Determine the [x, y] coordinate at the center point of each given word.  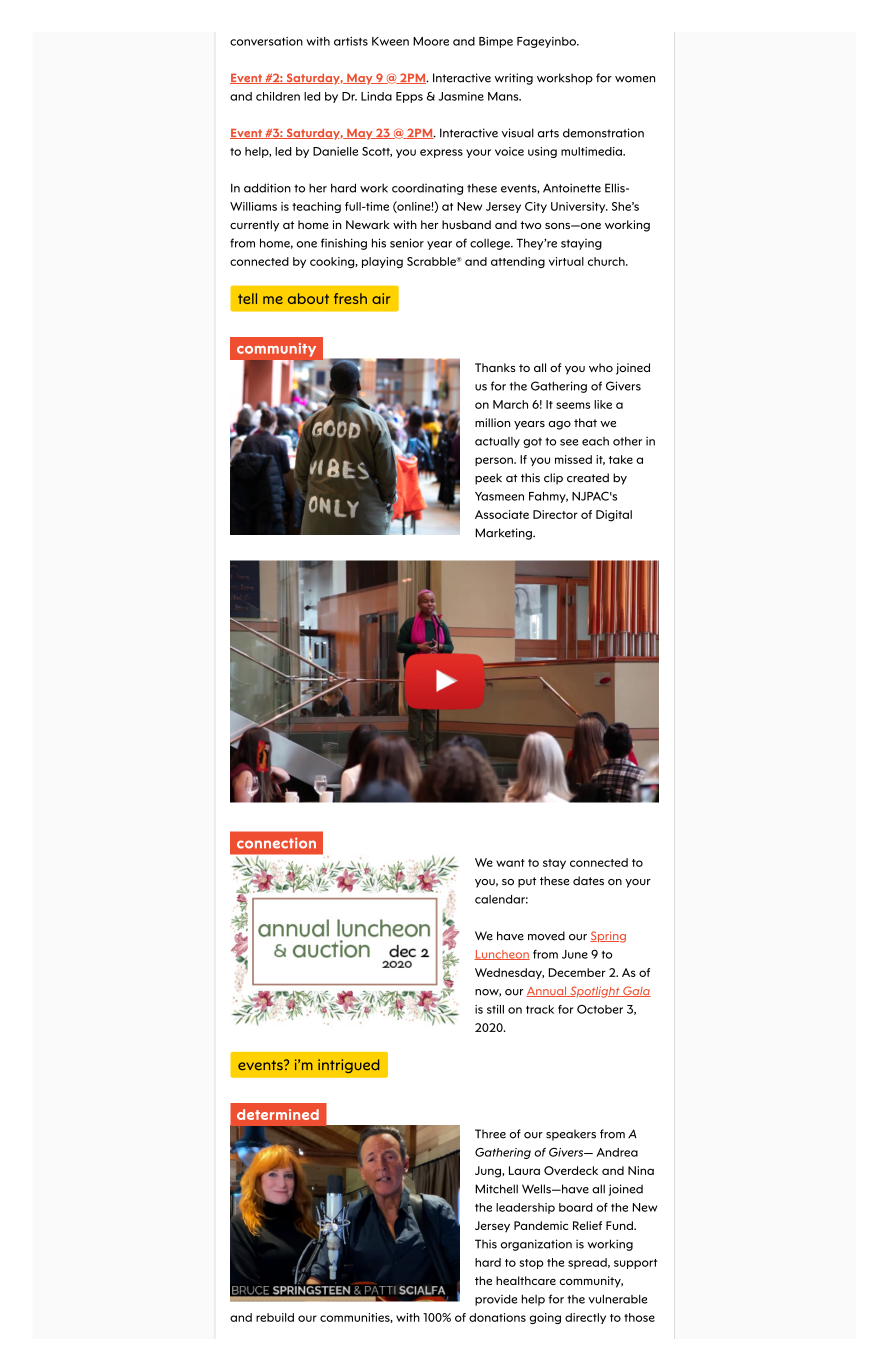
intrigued [348, 1066]
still [495, 1009]
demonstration [603, 133]
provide [496, 1300]
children [278, 96]
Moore [431, 41]
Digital [614, 516]
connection [276, 843]
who [601, 367]
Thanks [495, 367]
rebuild [275, 1317]
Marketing [504, 534]
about [308, 298]
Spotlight [595, 992]
